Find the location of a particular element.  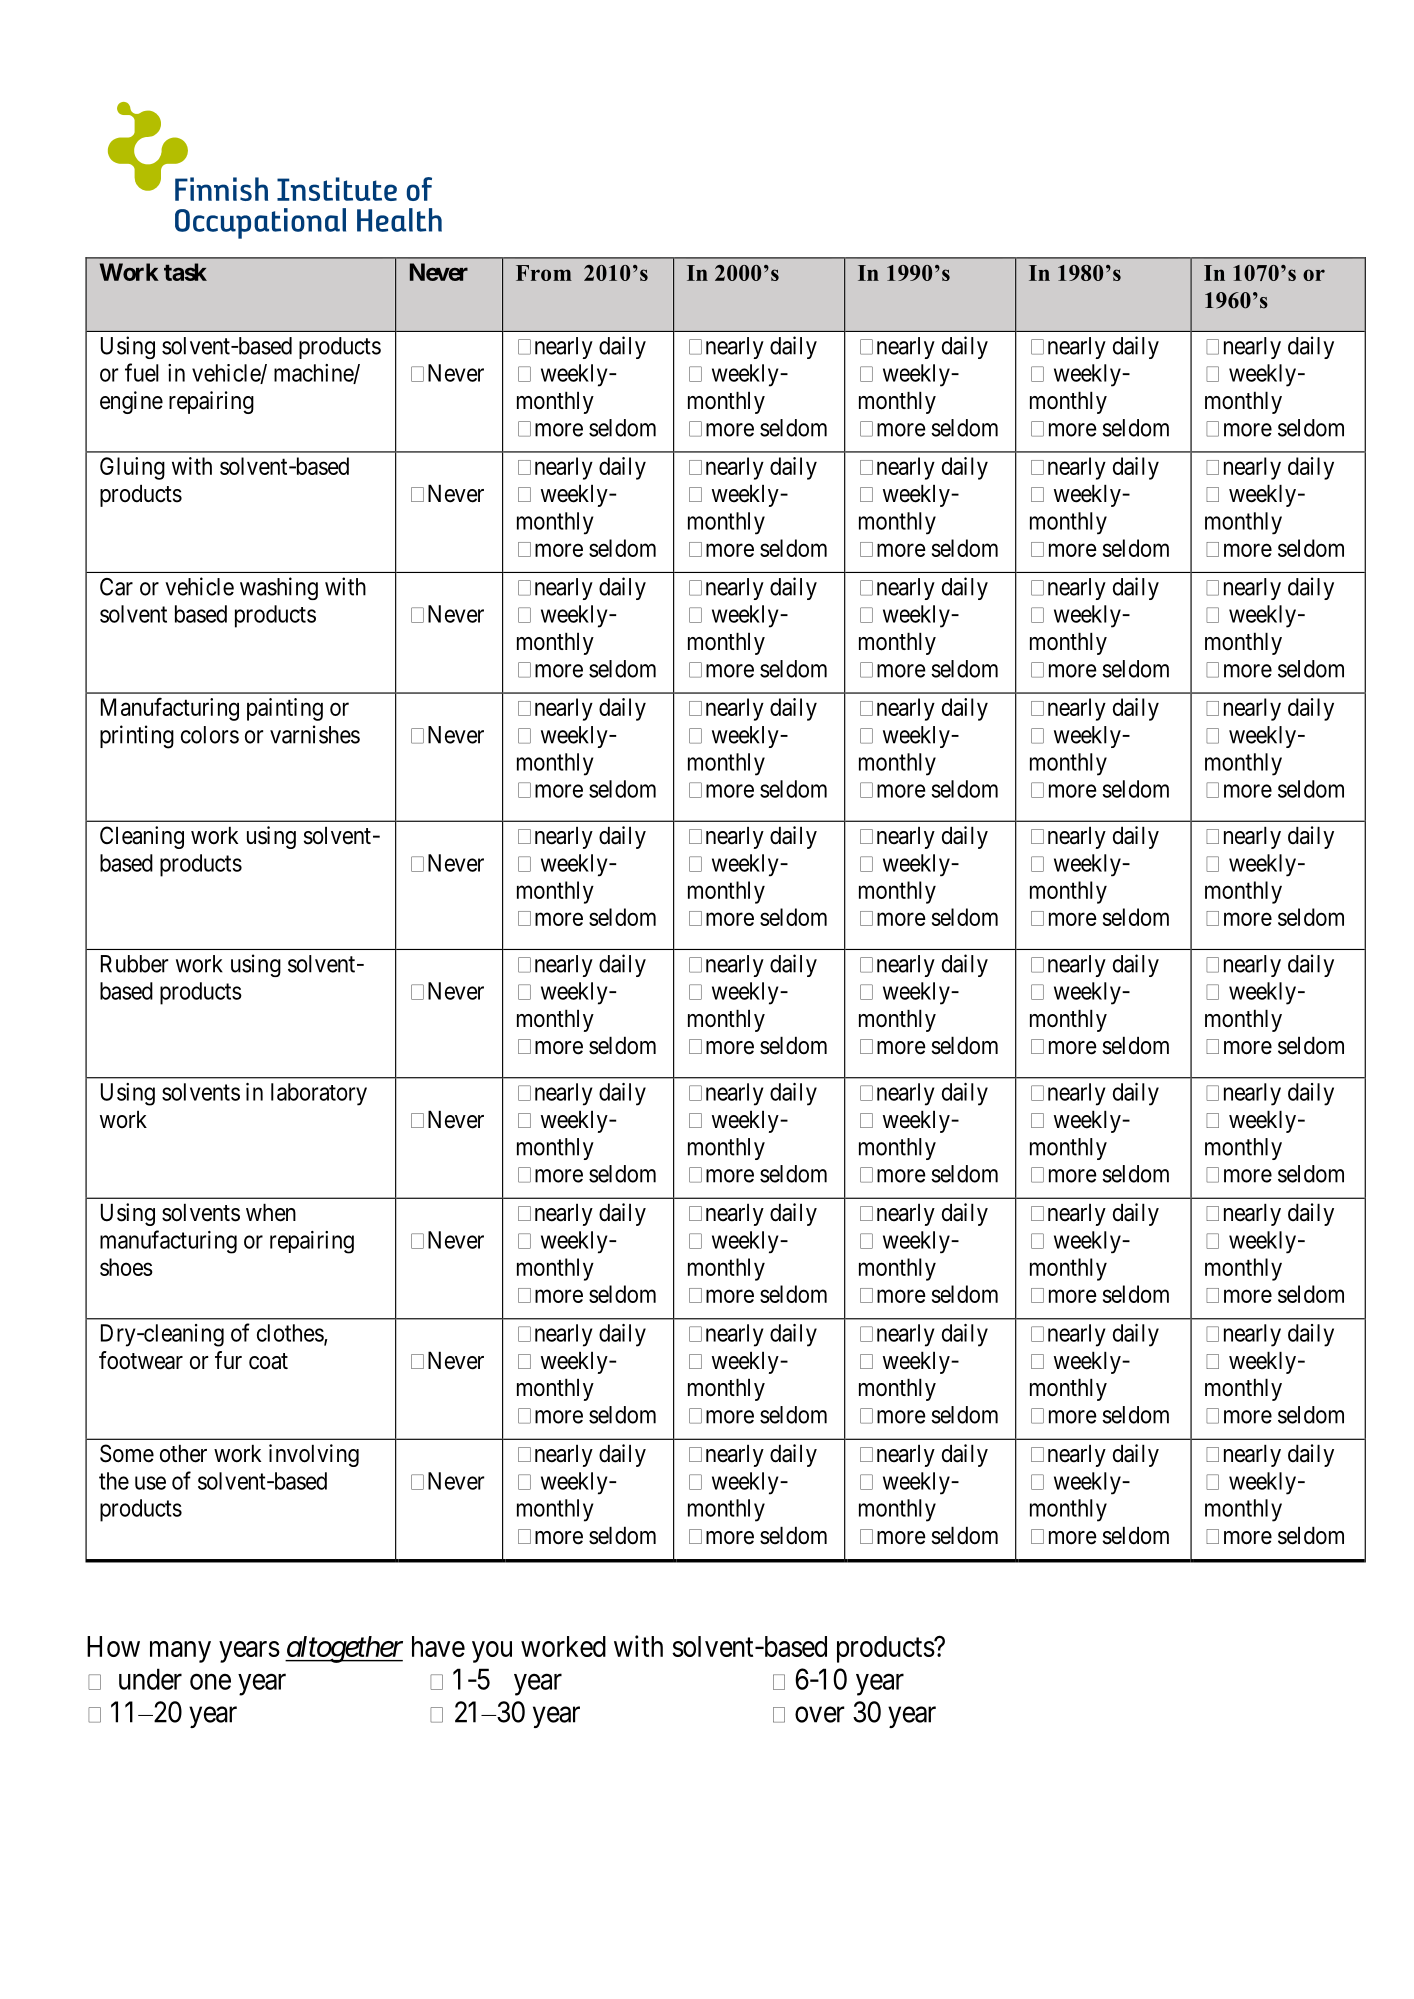

washing is located at coordinates (279, 588).
